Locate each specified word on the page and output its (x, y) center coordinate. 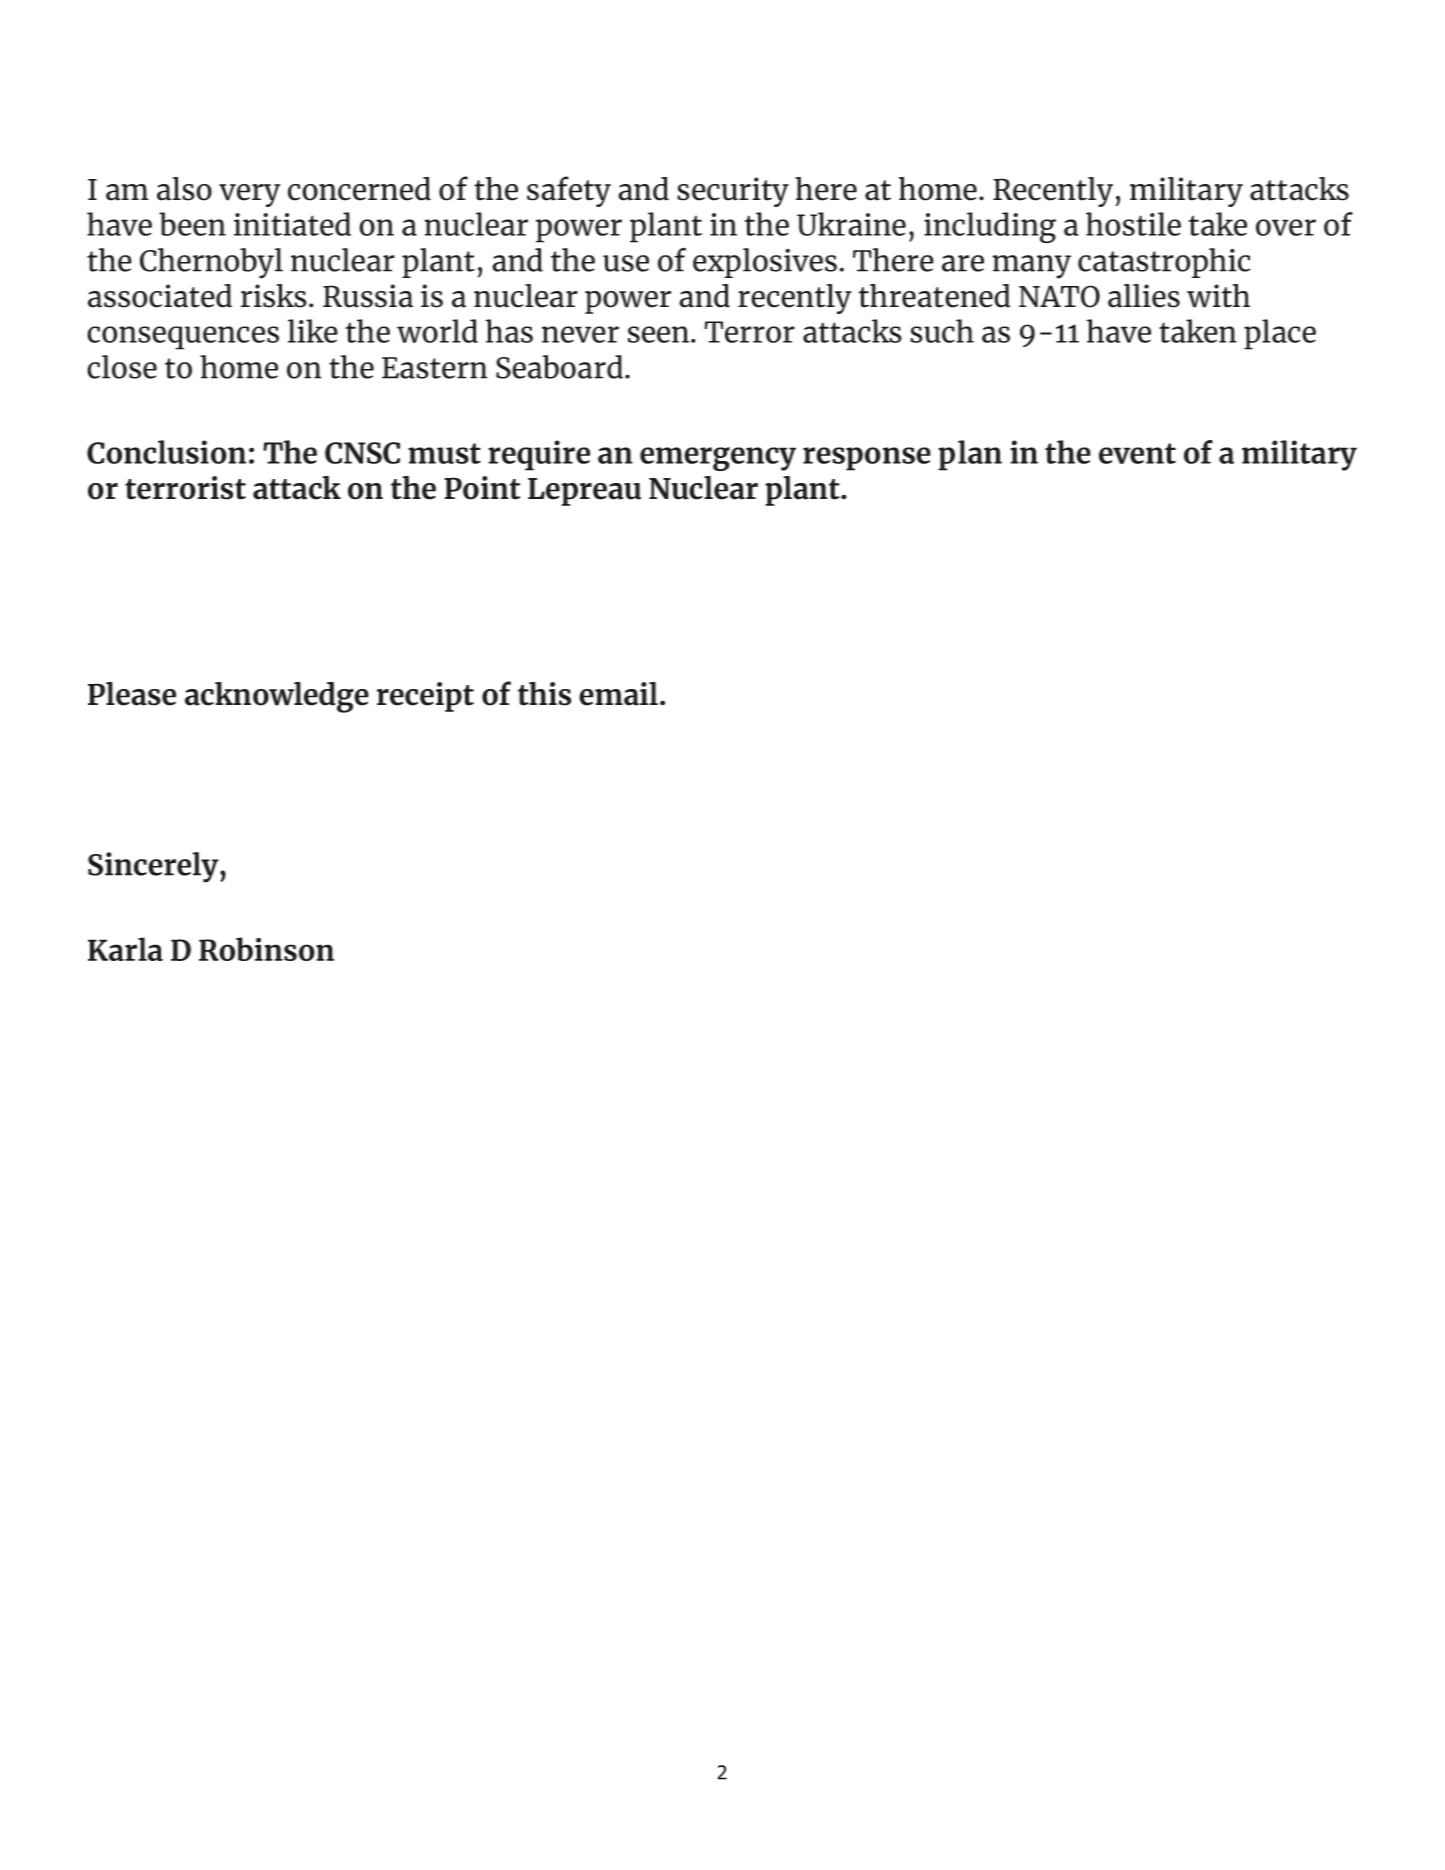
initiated (292, 224)
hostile (1133, 224)
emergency (718, 459)
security (733, 192)
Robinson (266, 949)
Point (482, 488)
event (1137, 453)
